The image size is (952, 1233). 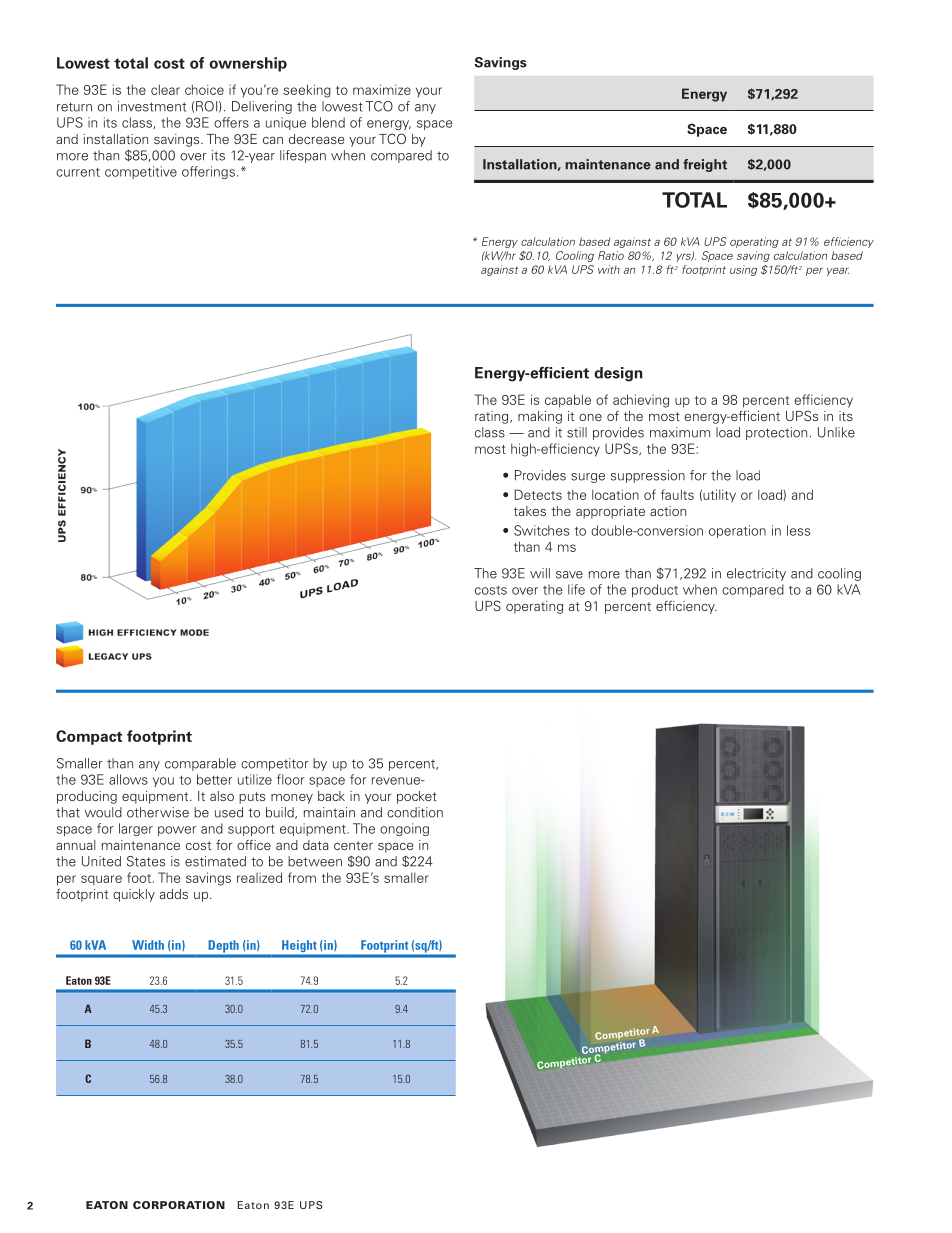 What do you see at coordinates (655, 590) in the page?
I see `product` at bounding box center [655, 590].
